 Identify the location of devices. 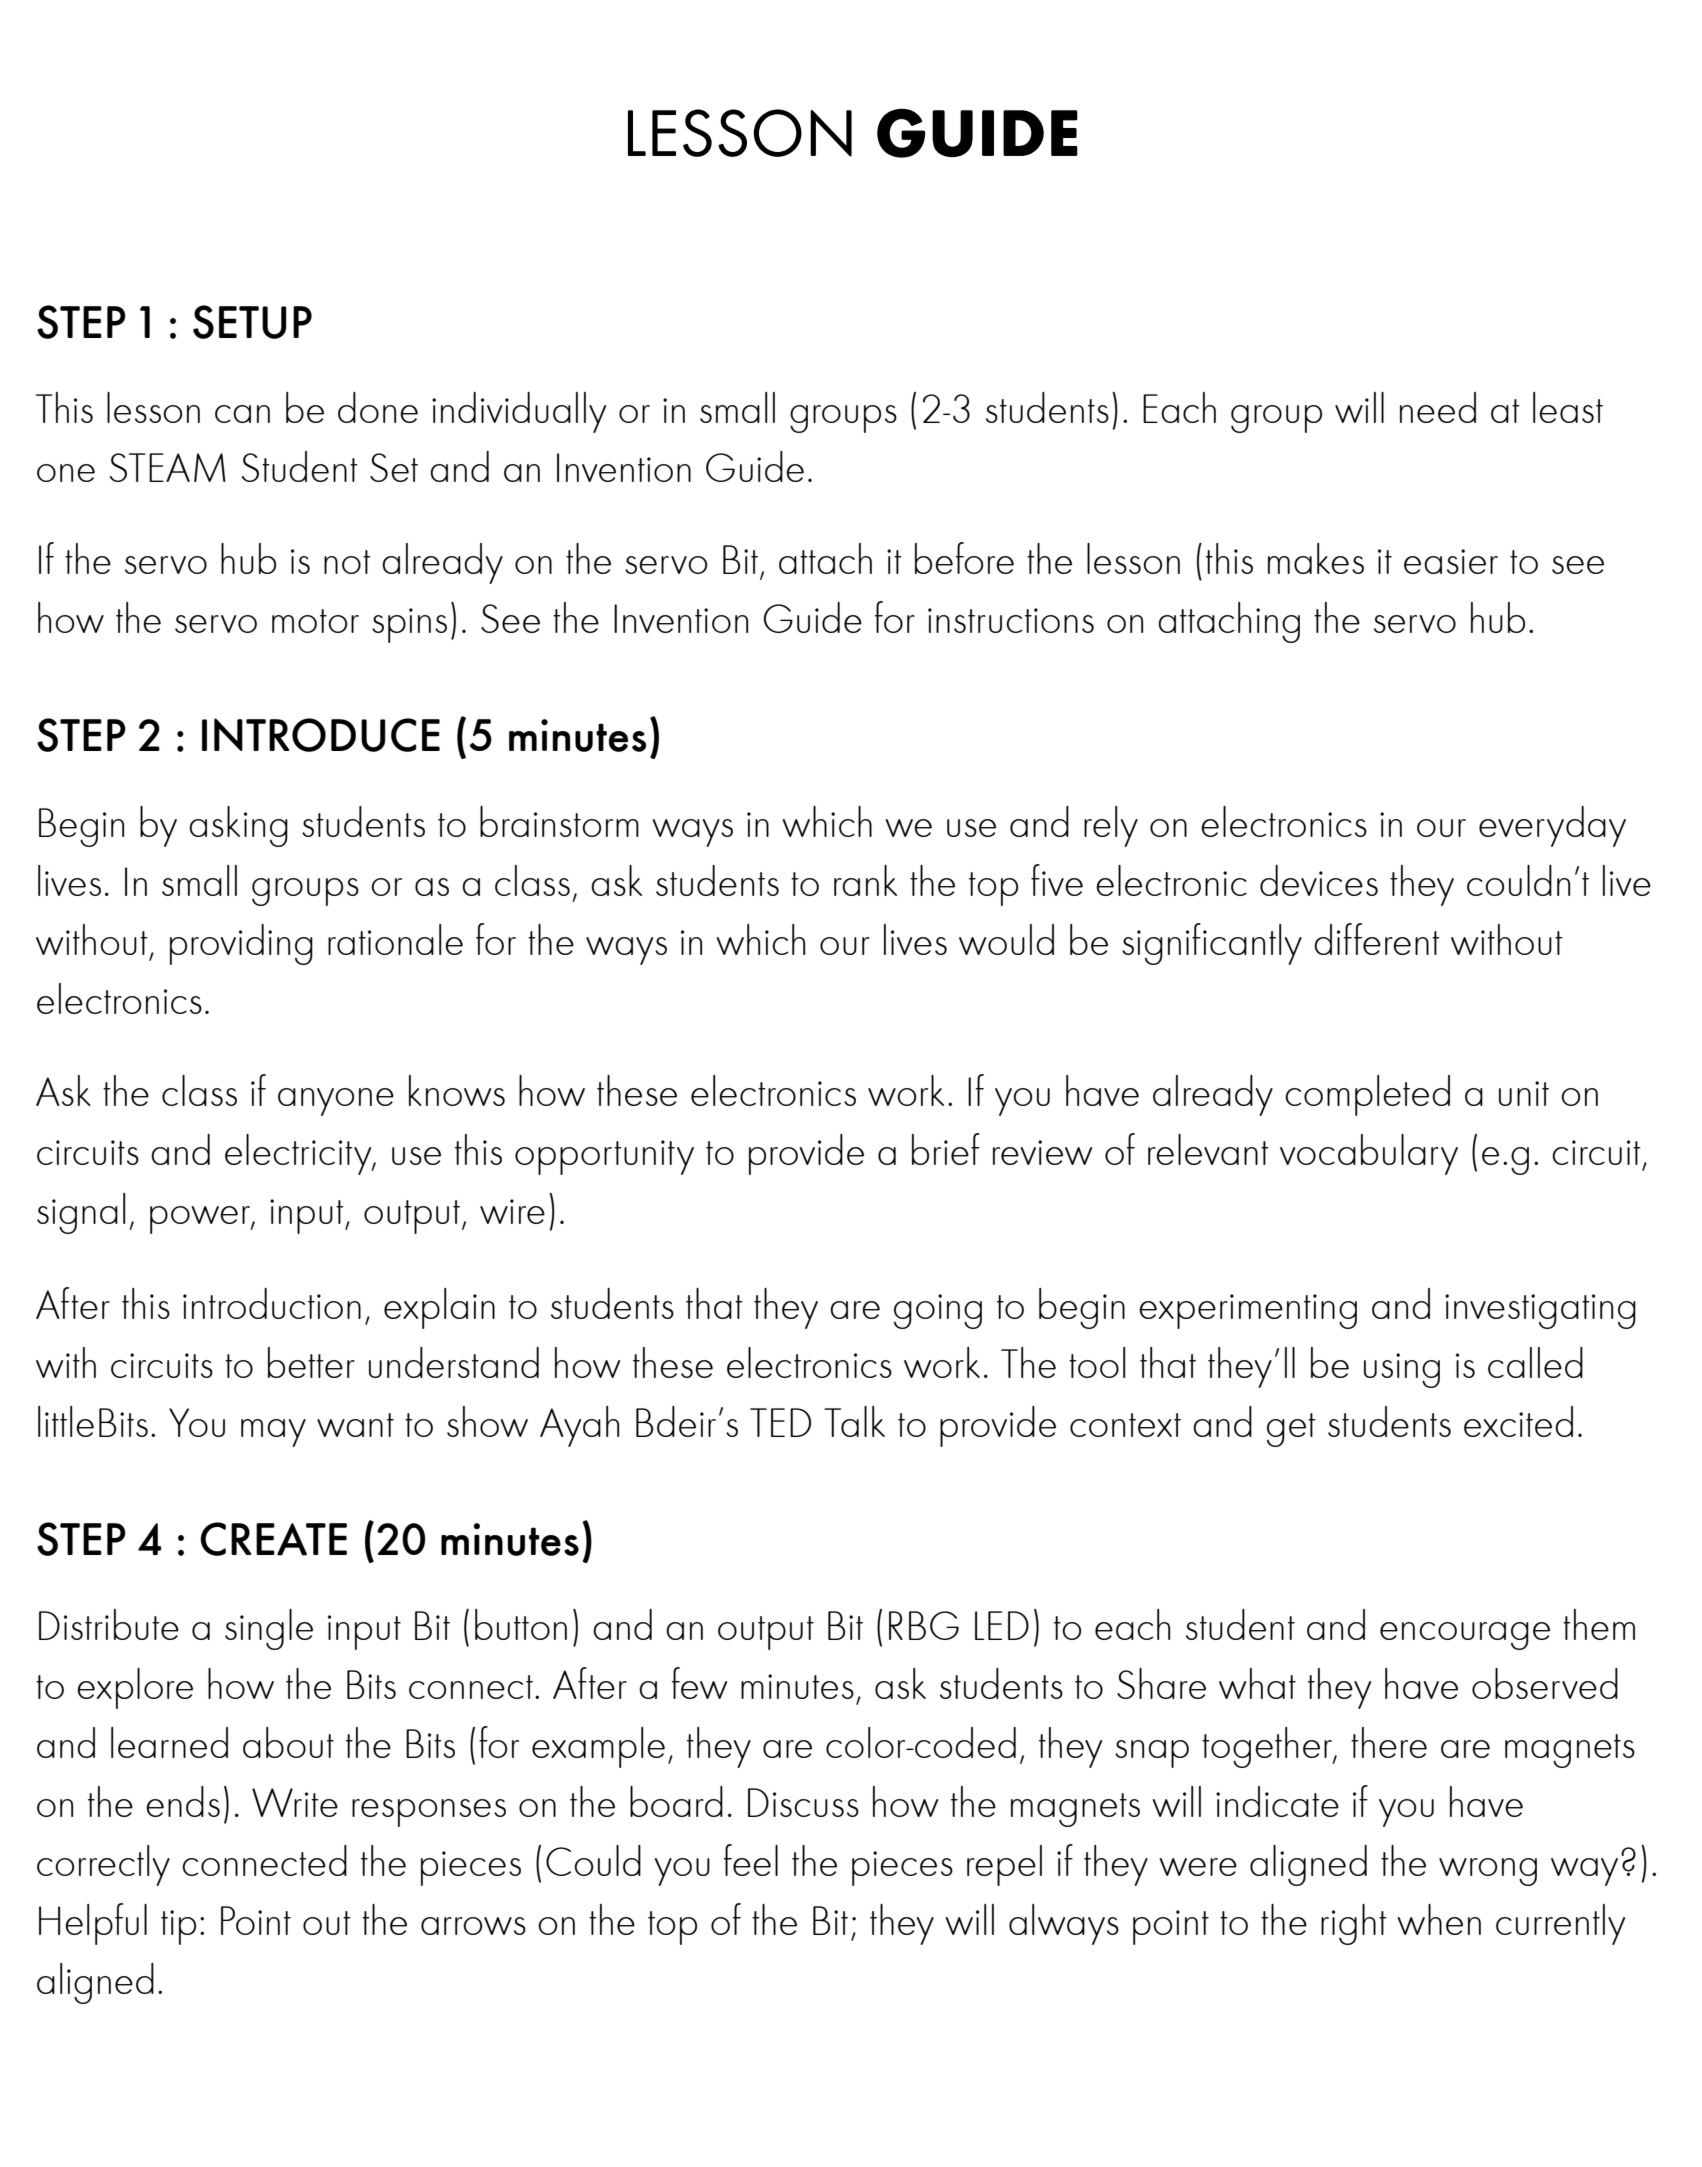
(1319, 880).
